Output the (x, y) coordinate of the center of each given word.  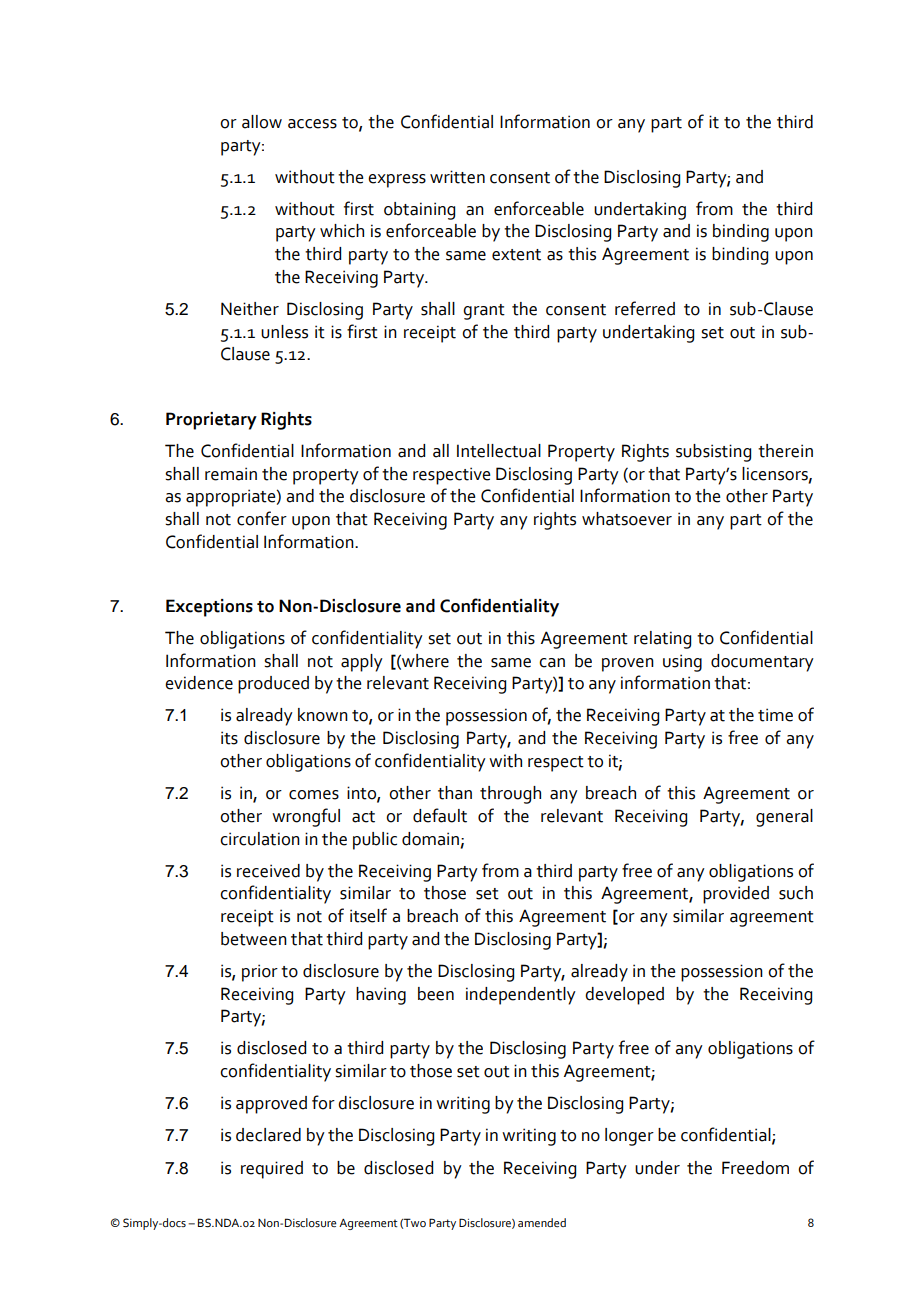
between (254, 939)
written (457, 177)
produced (273, 685)
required (272, 1170)
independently (521, 996)
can (552, 663)
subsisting (713, 453)
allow (262, 122)
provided (736, 895)
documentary (762, 663)
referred (645, 308)
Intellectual (499, 451)
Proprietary (211, 421)
